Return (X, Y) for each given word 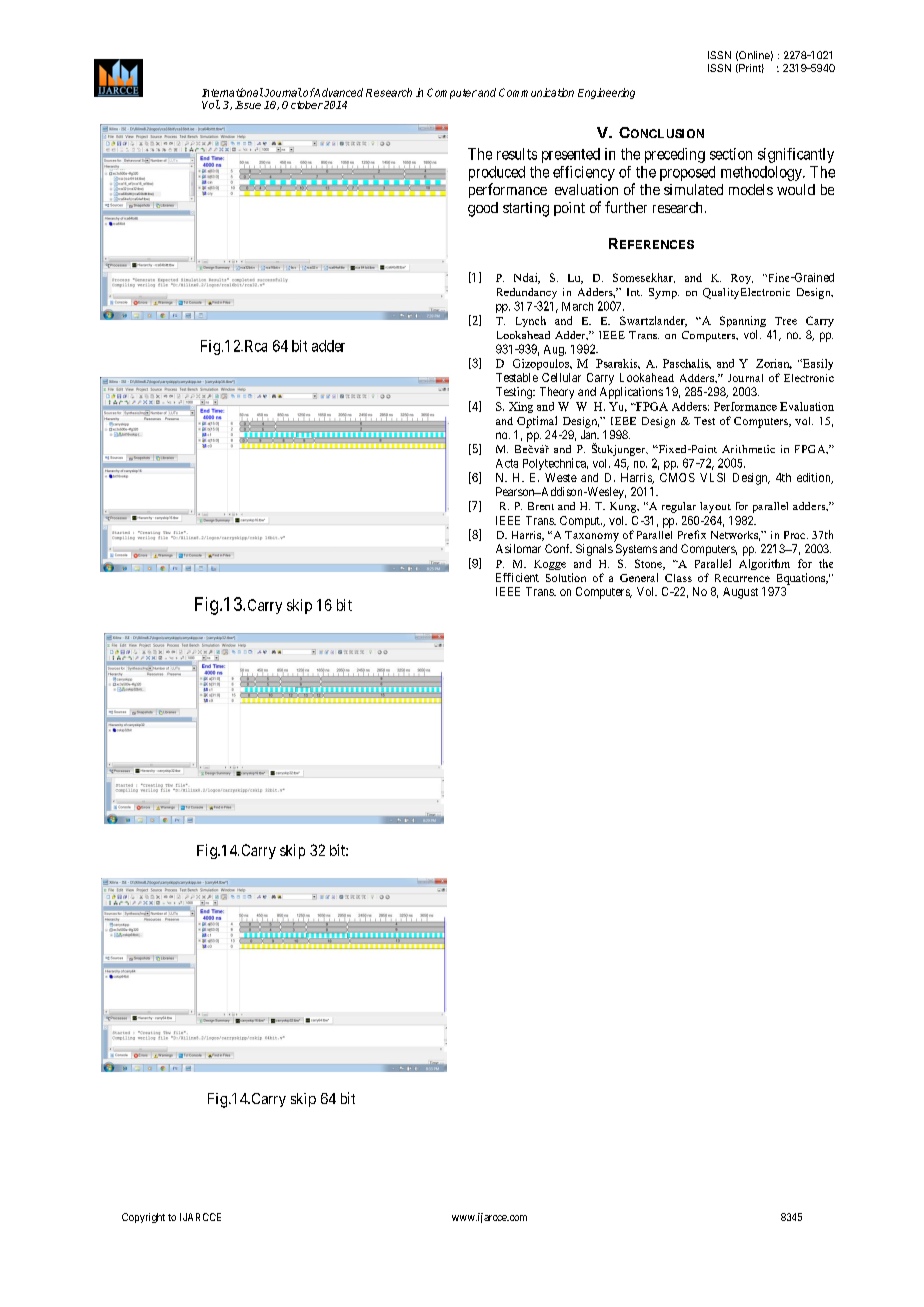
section (731, 154)
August (740, 593)
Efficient (517, 577)
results (517, 154)
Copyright (143, 1218)
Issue (248, 105)
